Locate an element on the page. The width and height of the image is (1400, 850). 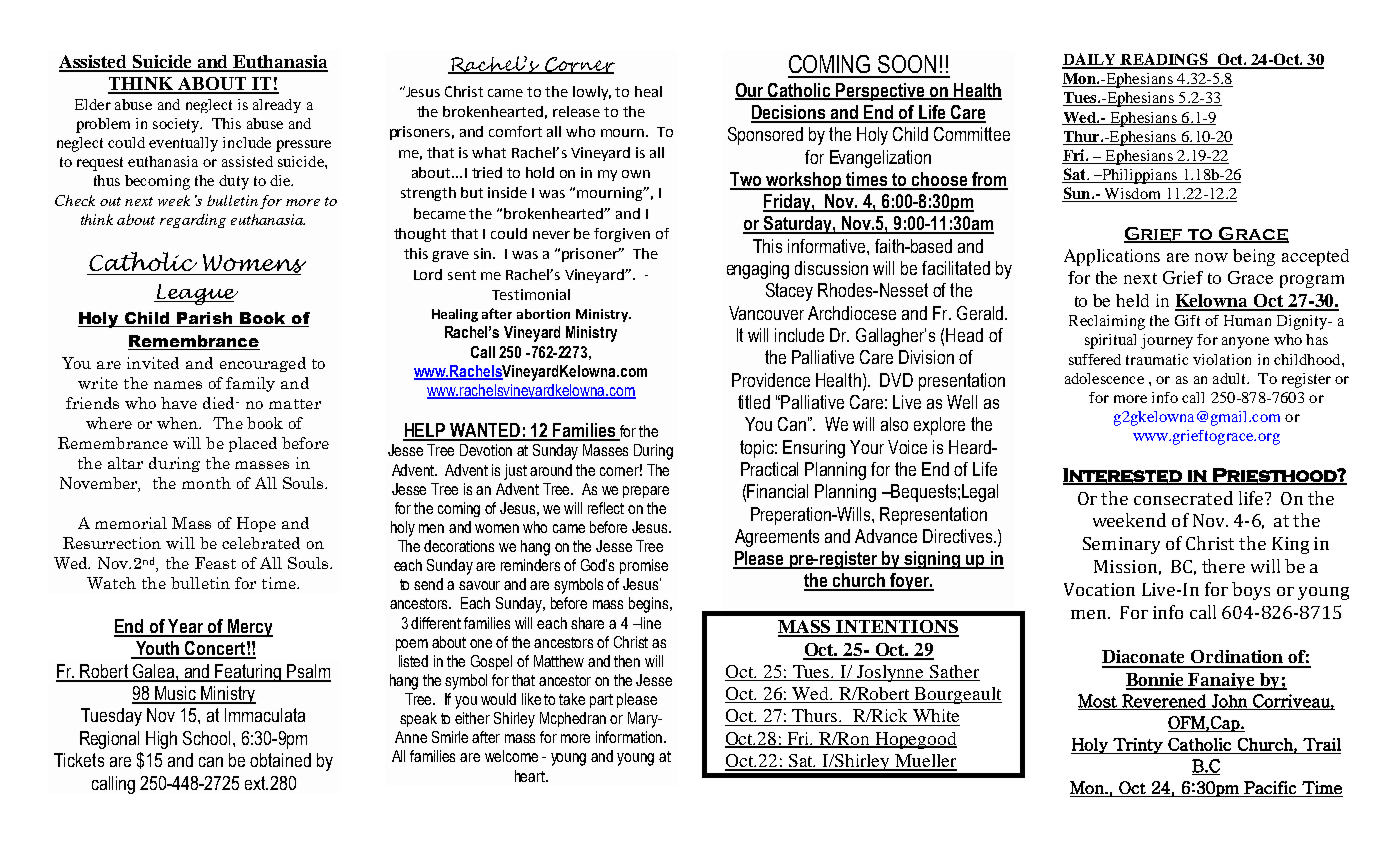
Pacific is located at coordinates (1270, 787).
